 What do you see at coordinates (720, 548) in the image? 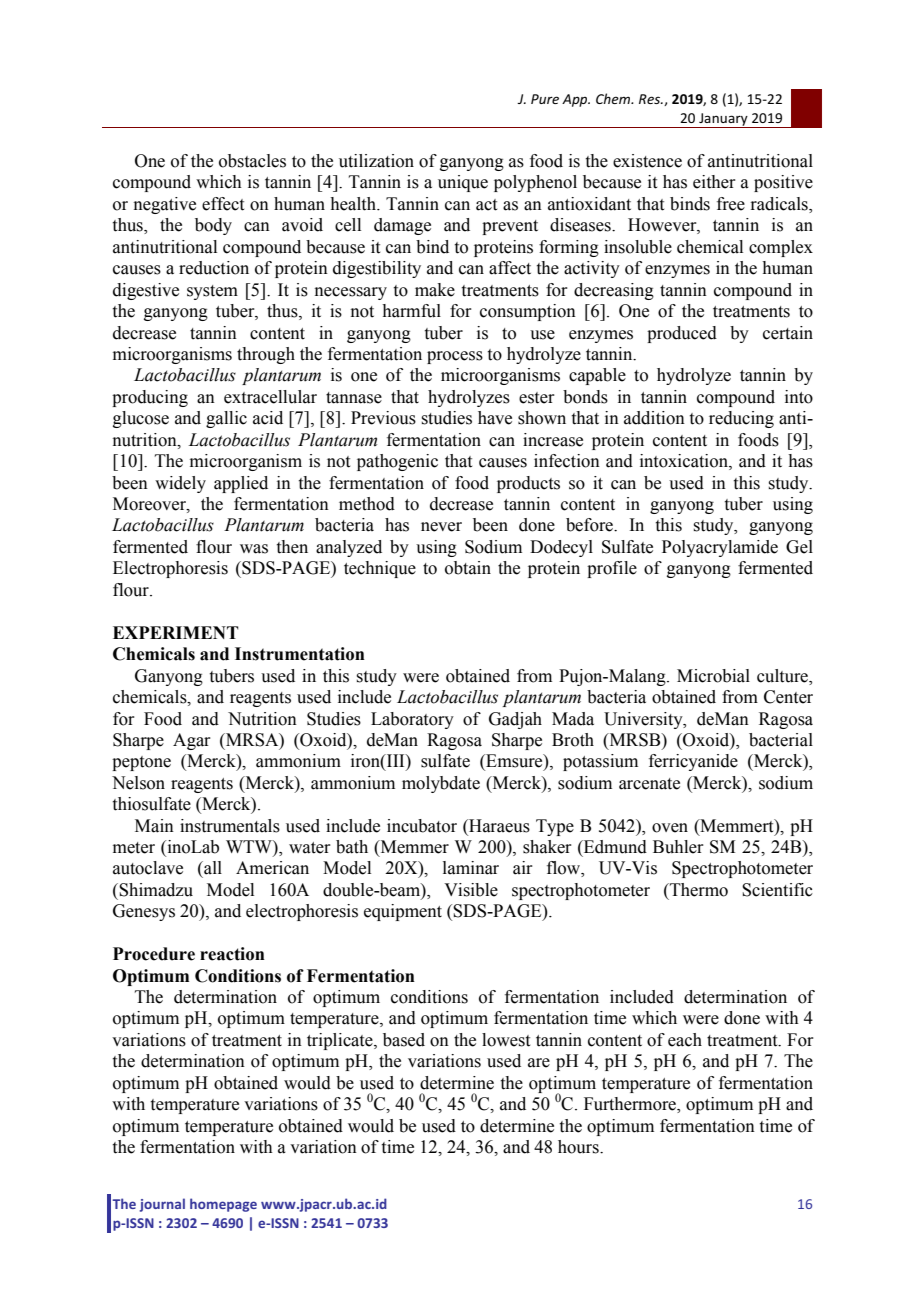
I see `Polyacrylamide` at bounding box center [720, 548].
